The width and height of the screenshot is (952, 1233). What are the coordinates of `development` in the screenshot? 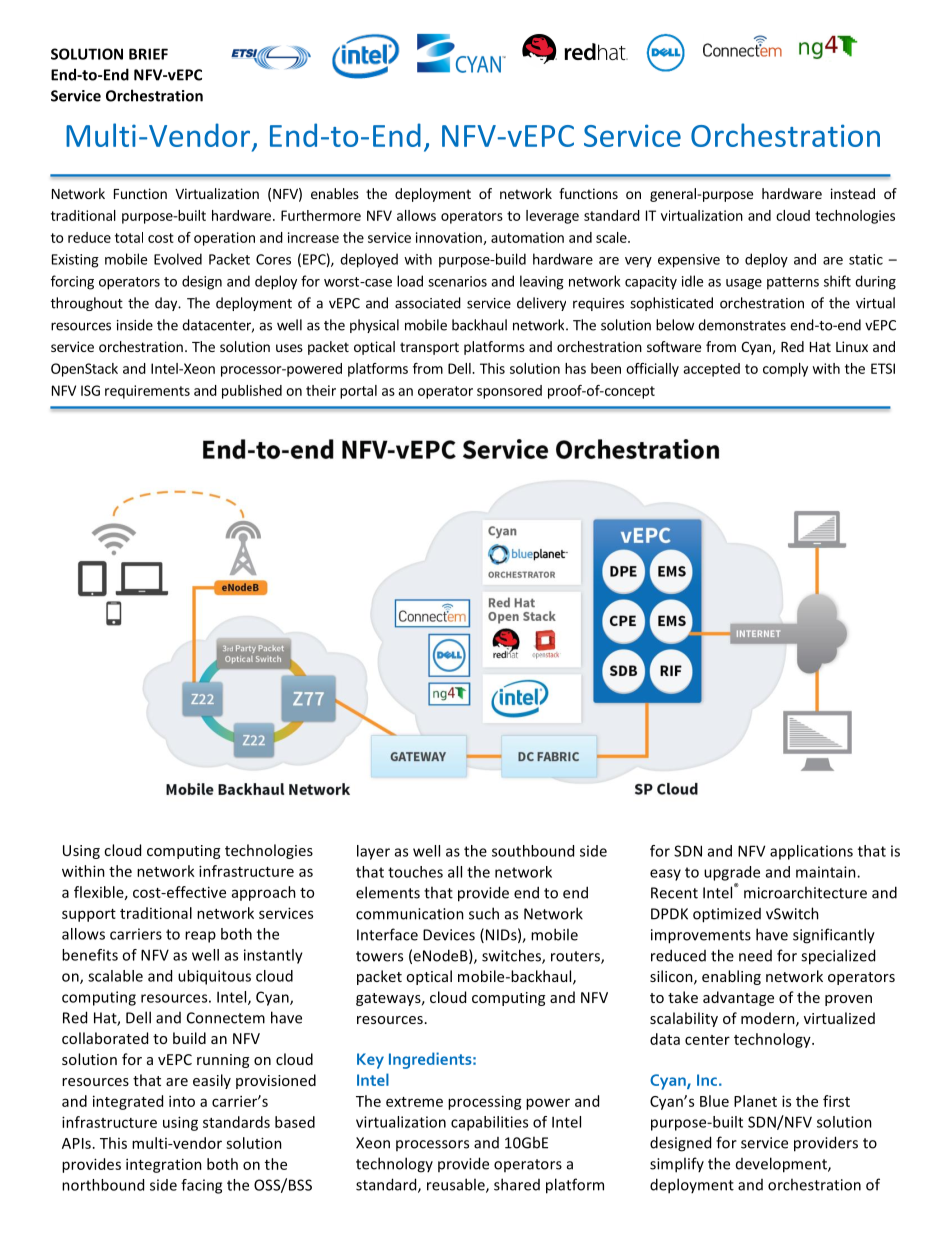 It's located at (782, 1165).
